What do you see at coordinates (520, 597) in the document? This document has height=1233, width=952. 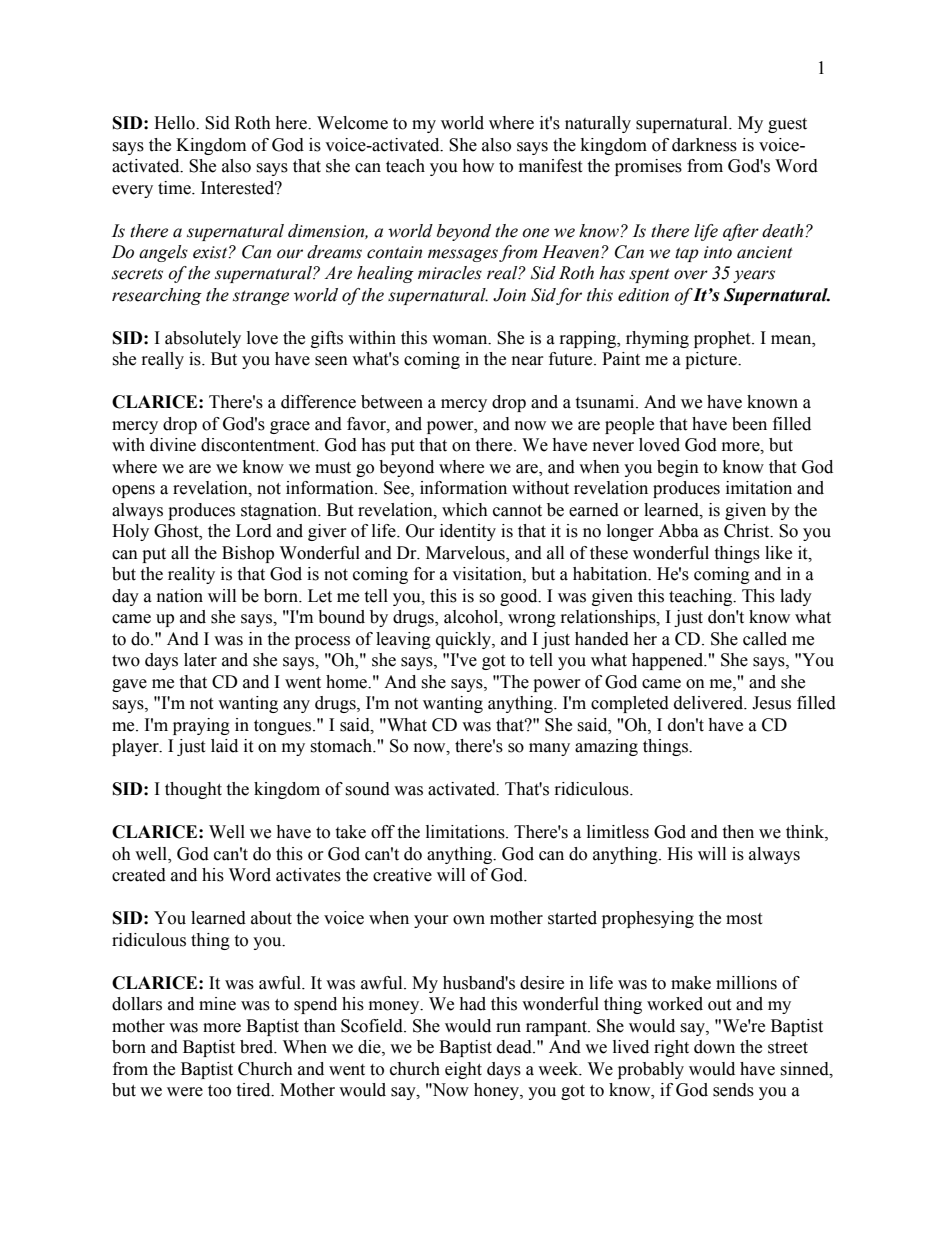 I see `good` at bounding box center [520, 597].
